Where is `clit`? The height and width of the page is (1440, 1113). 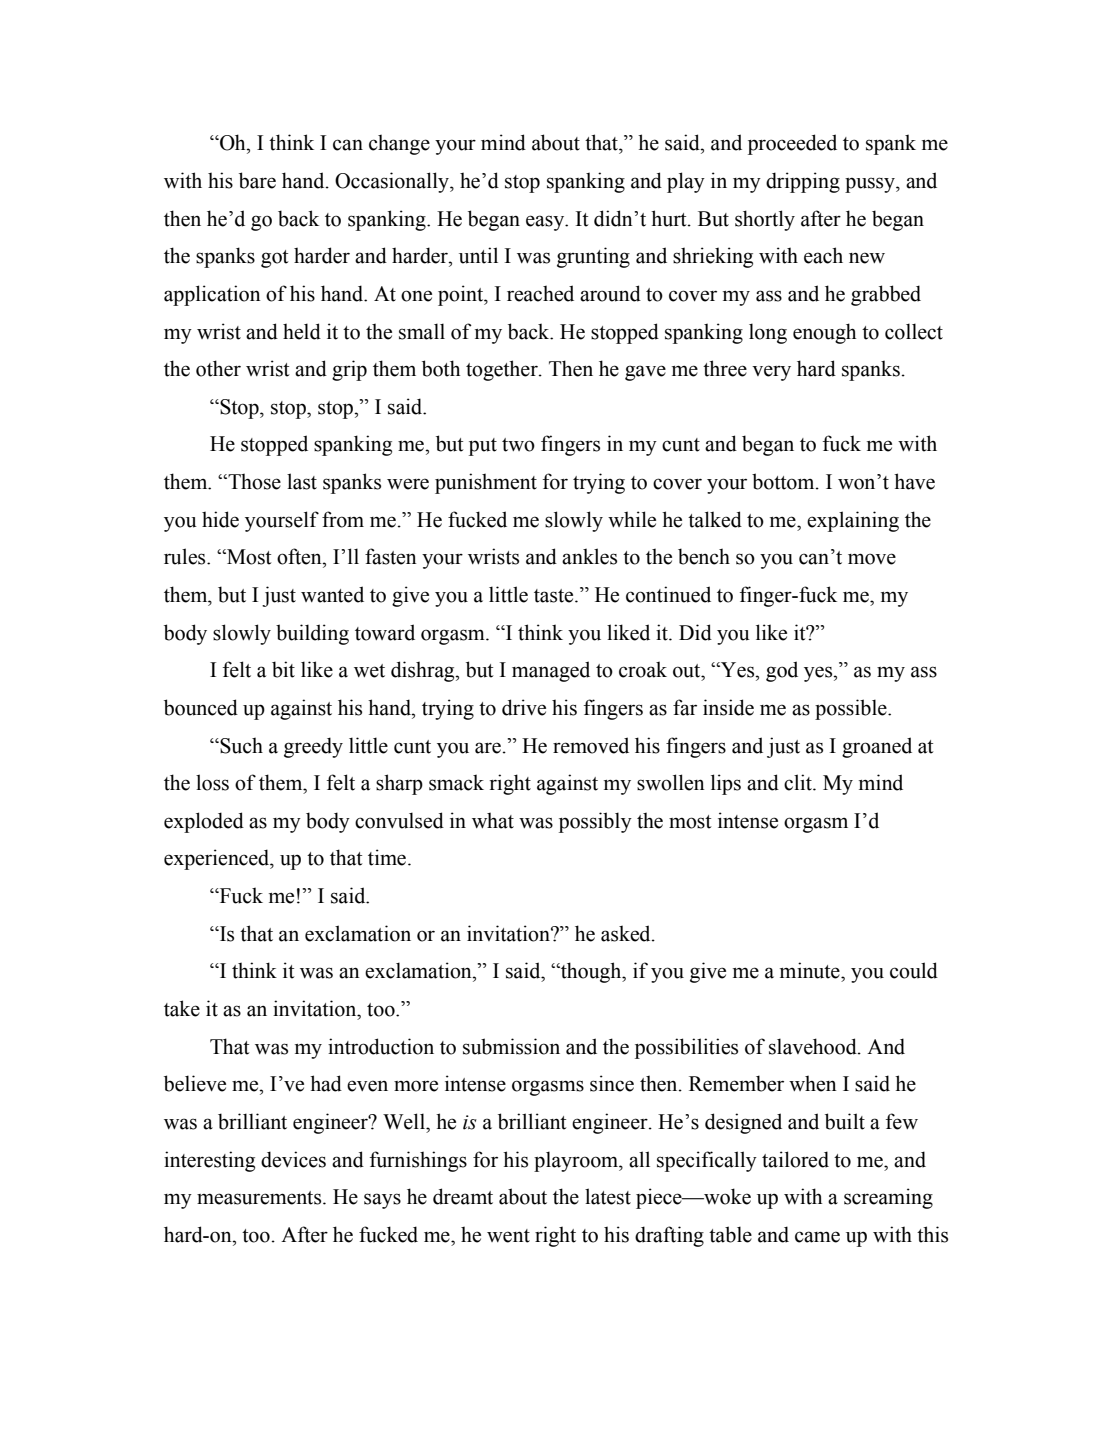 clit is located at coordinates (799, 782).
